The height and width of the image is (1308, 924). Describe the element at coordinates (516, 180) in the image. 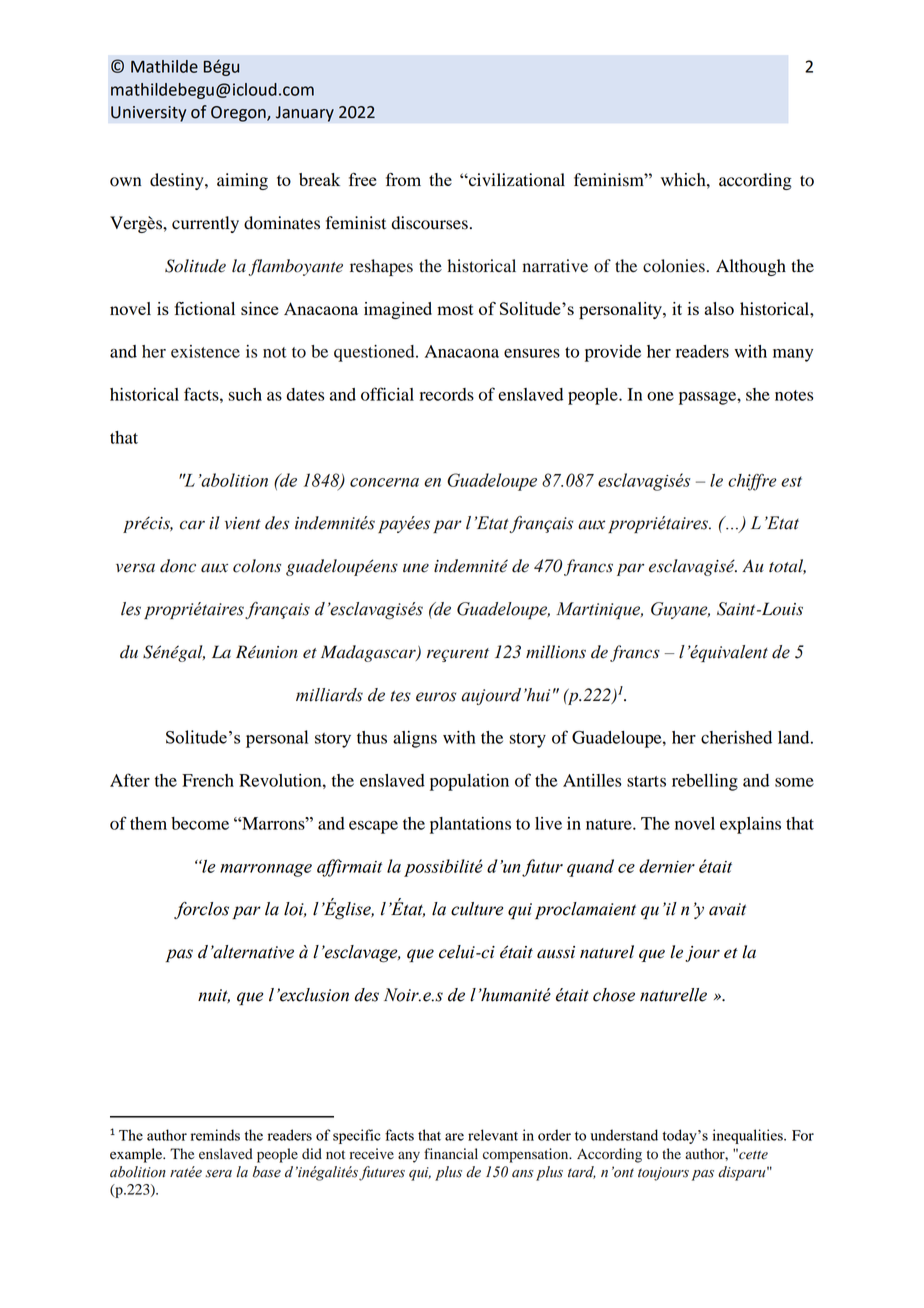

I see `civilizational` at that location.
